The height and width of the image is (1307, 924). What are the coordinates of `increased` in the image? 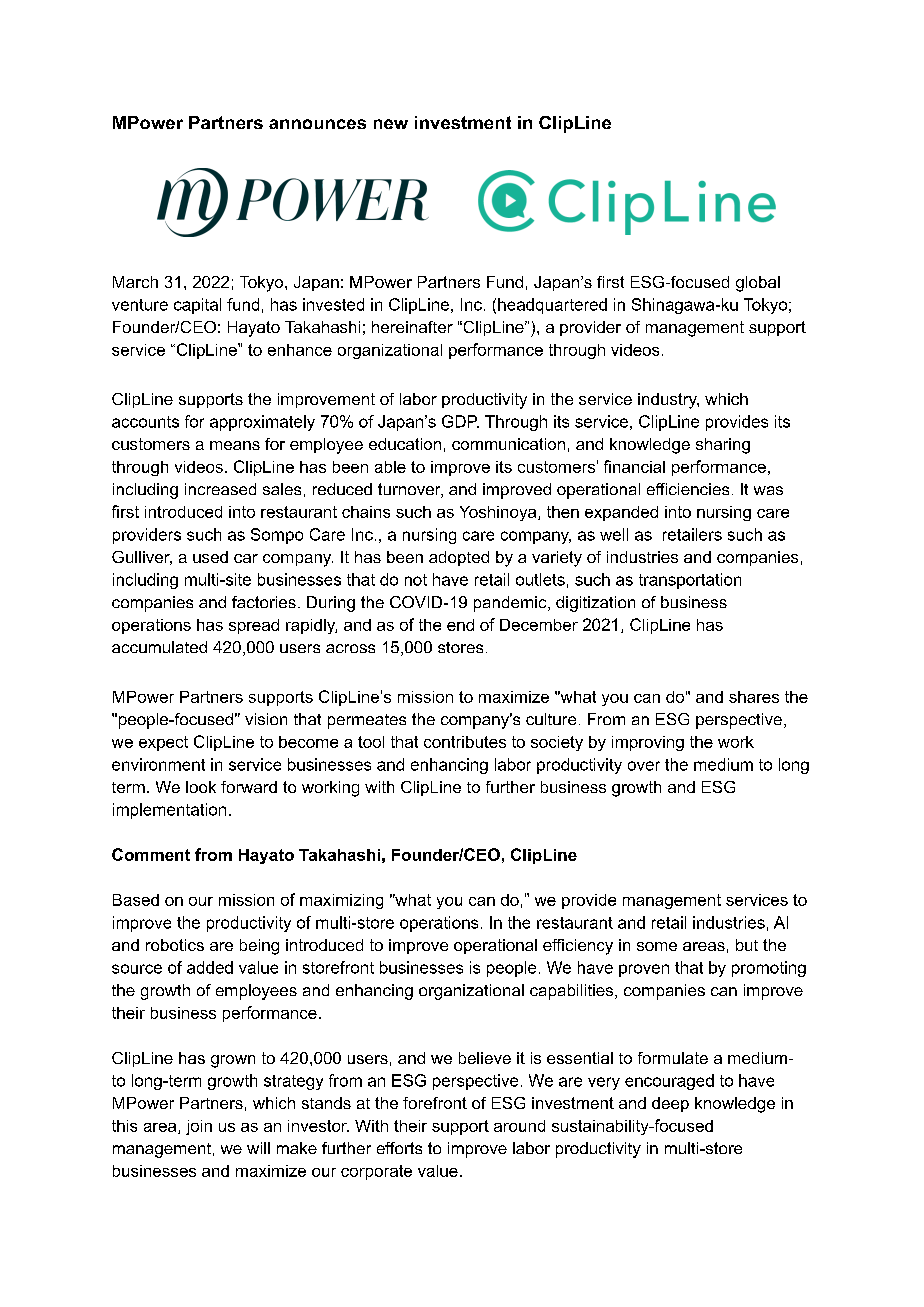 It's located at (220, 489).
